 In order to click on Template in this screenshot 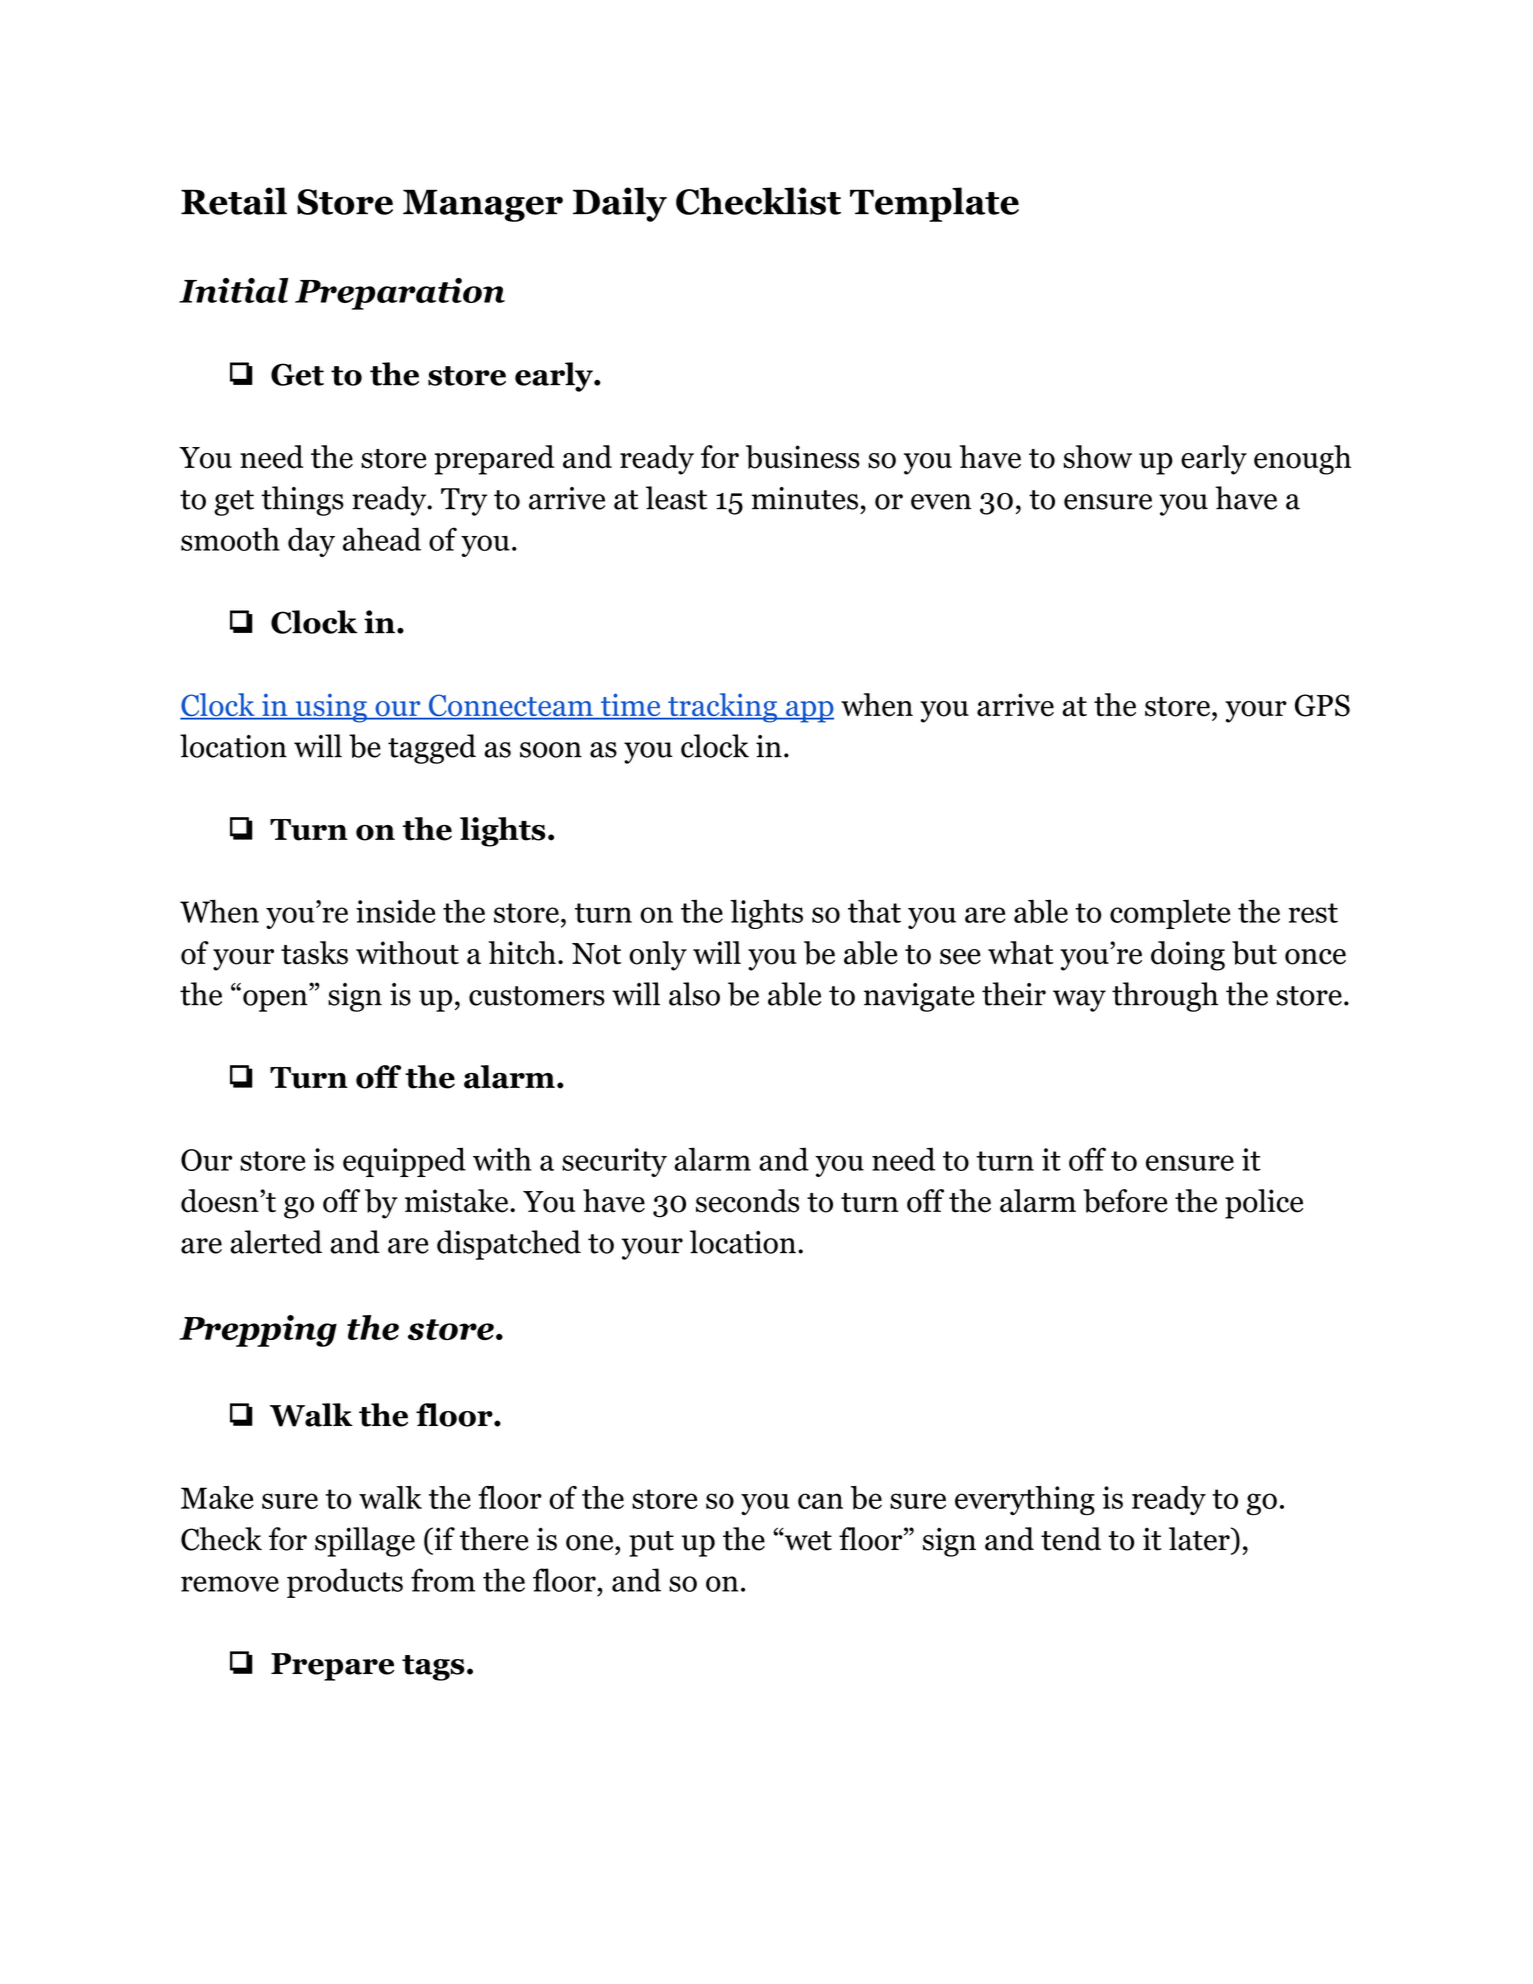, I will do `click(934, 204)`.
